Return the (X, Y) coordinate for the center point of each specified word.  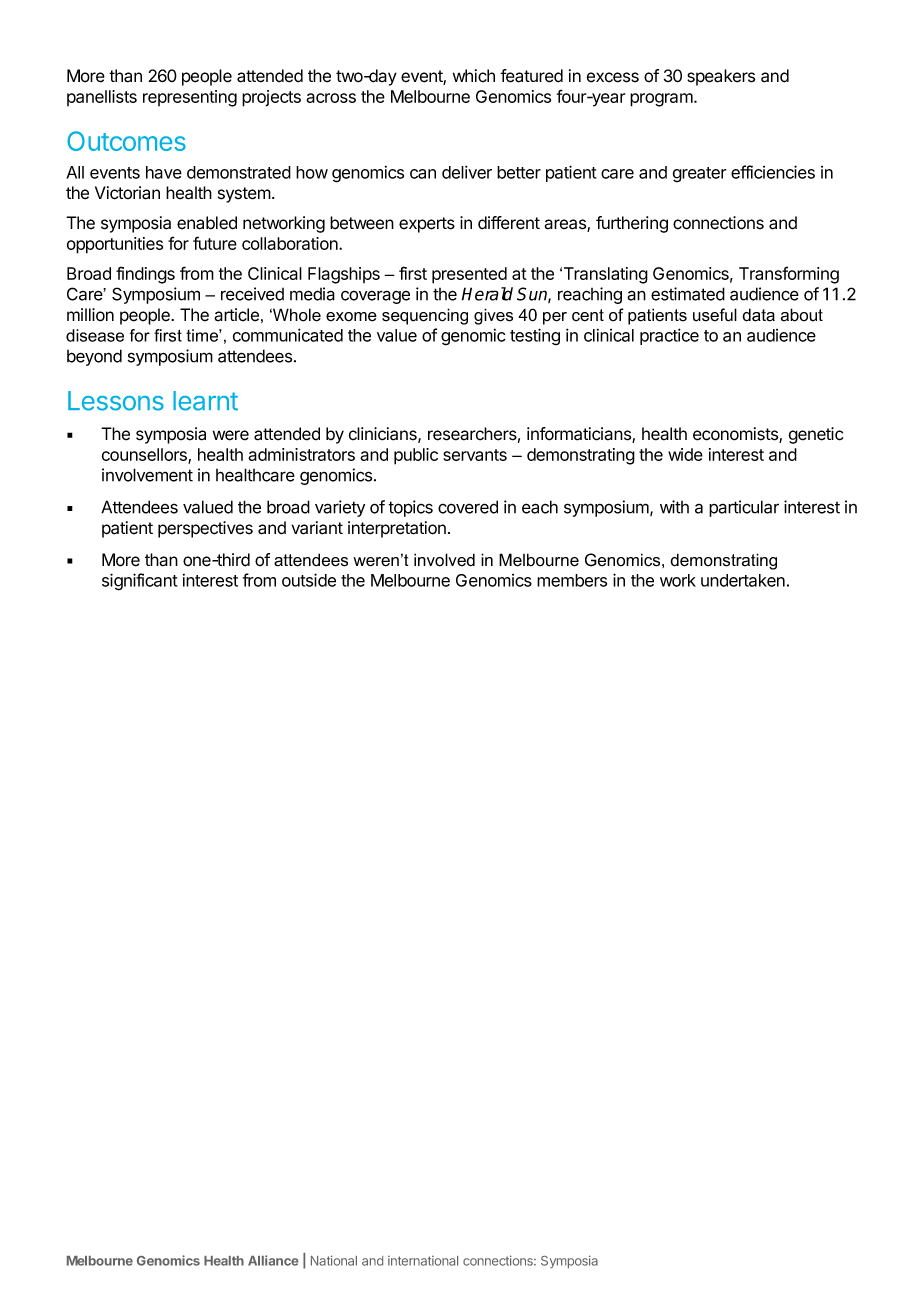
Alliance (273, 1260)
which (474, 76)
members (572, 580)
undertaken (743, 580)
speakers (721, 77)
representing (190, 98)
